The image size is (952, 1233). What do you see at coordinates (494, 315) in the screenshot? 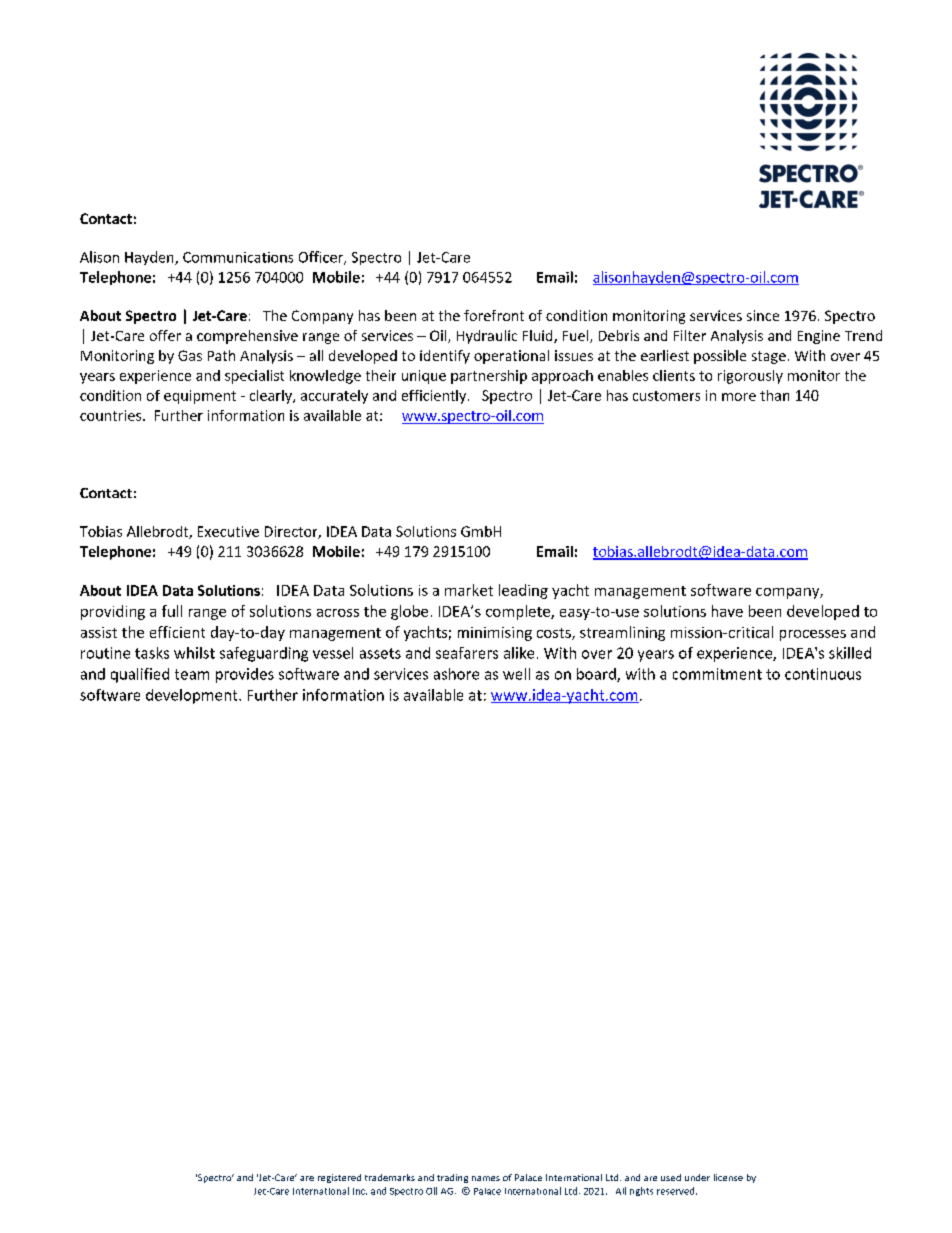
I see `forefront` at bounding box center [494, 315].
